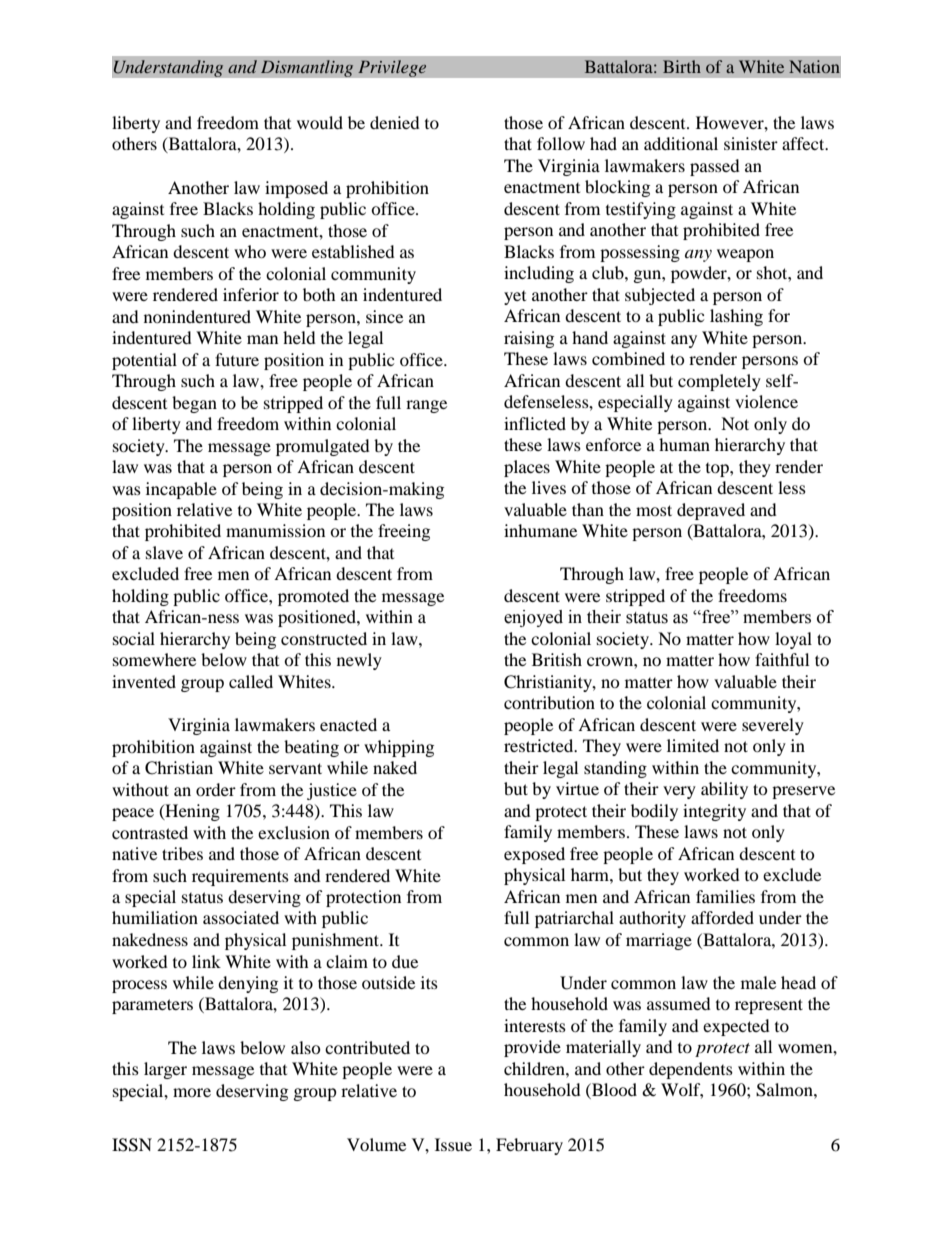 This screenshot has width=952, height=1233. I want to click on ability, so click(724, 790).
